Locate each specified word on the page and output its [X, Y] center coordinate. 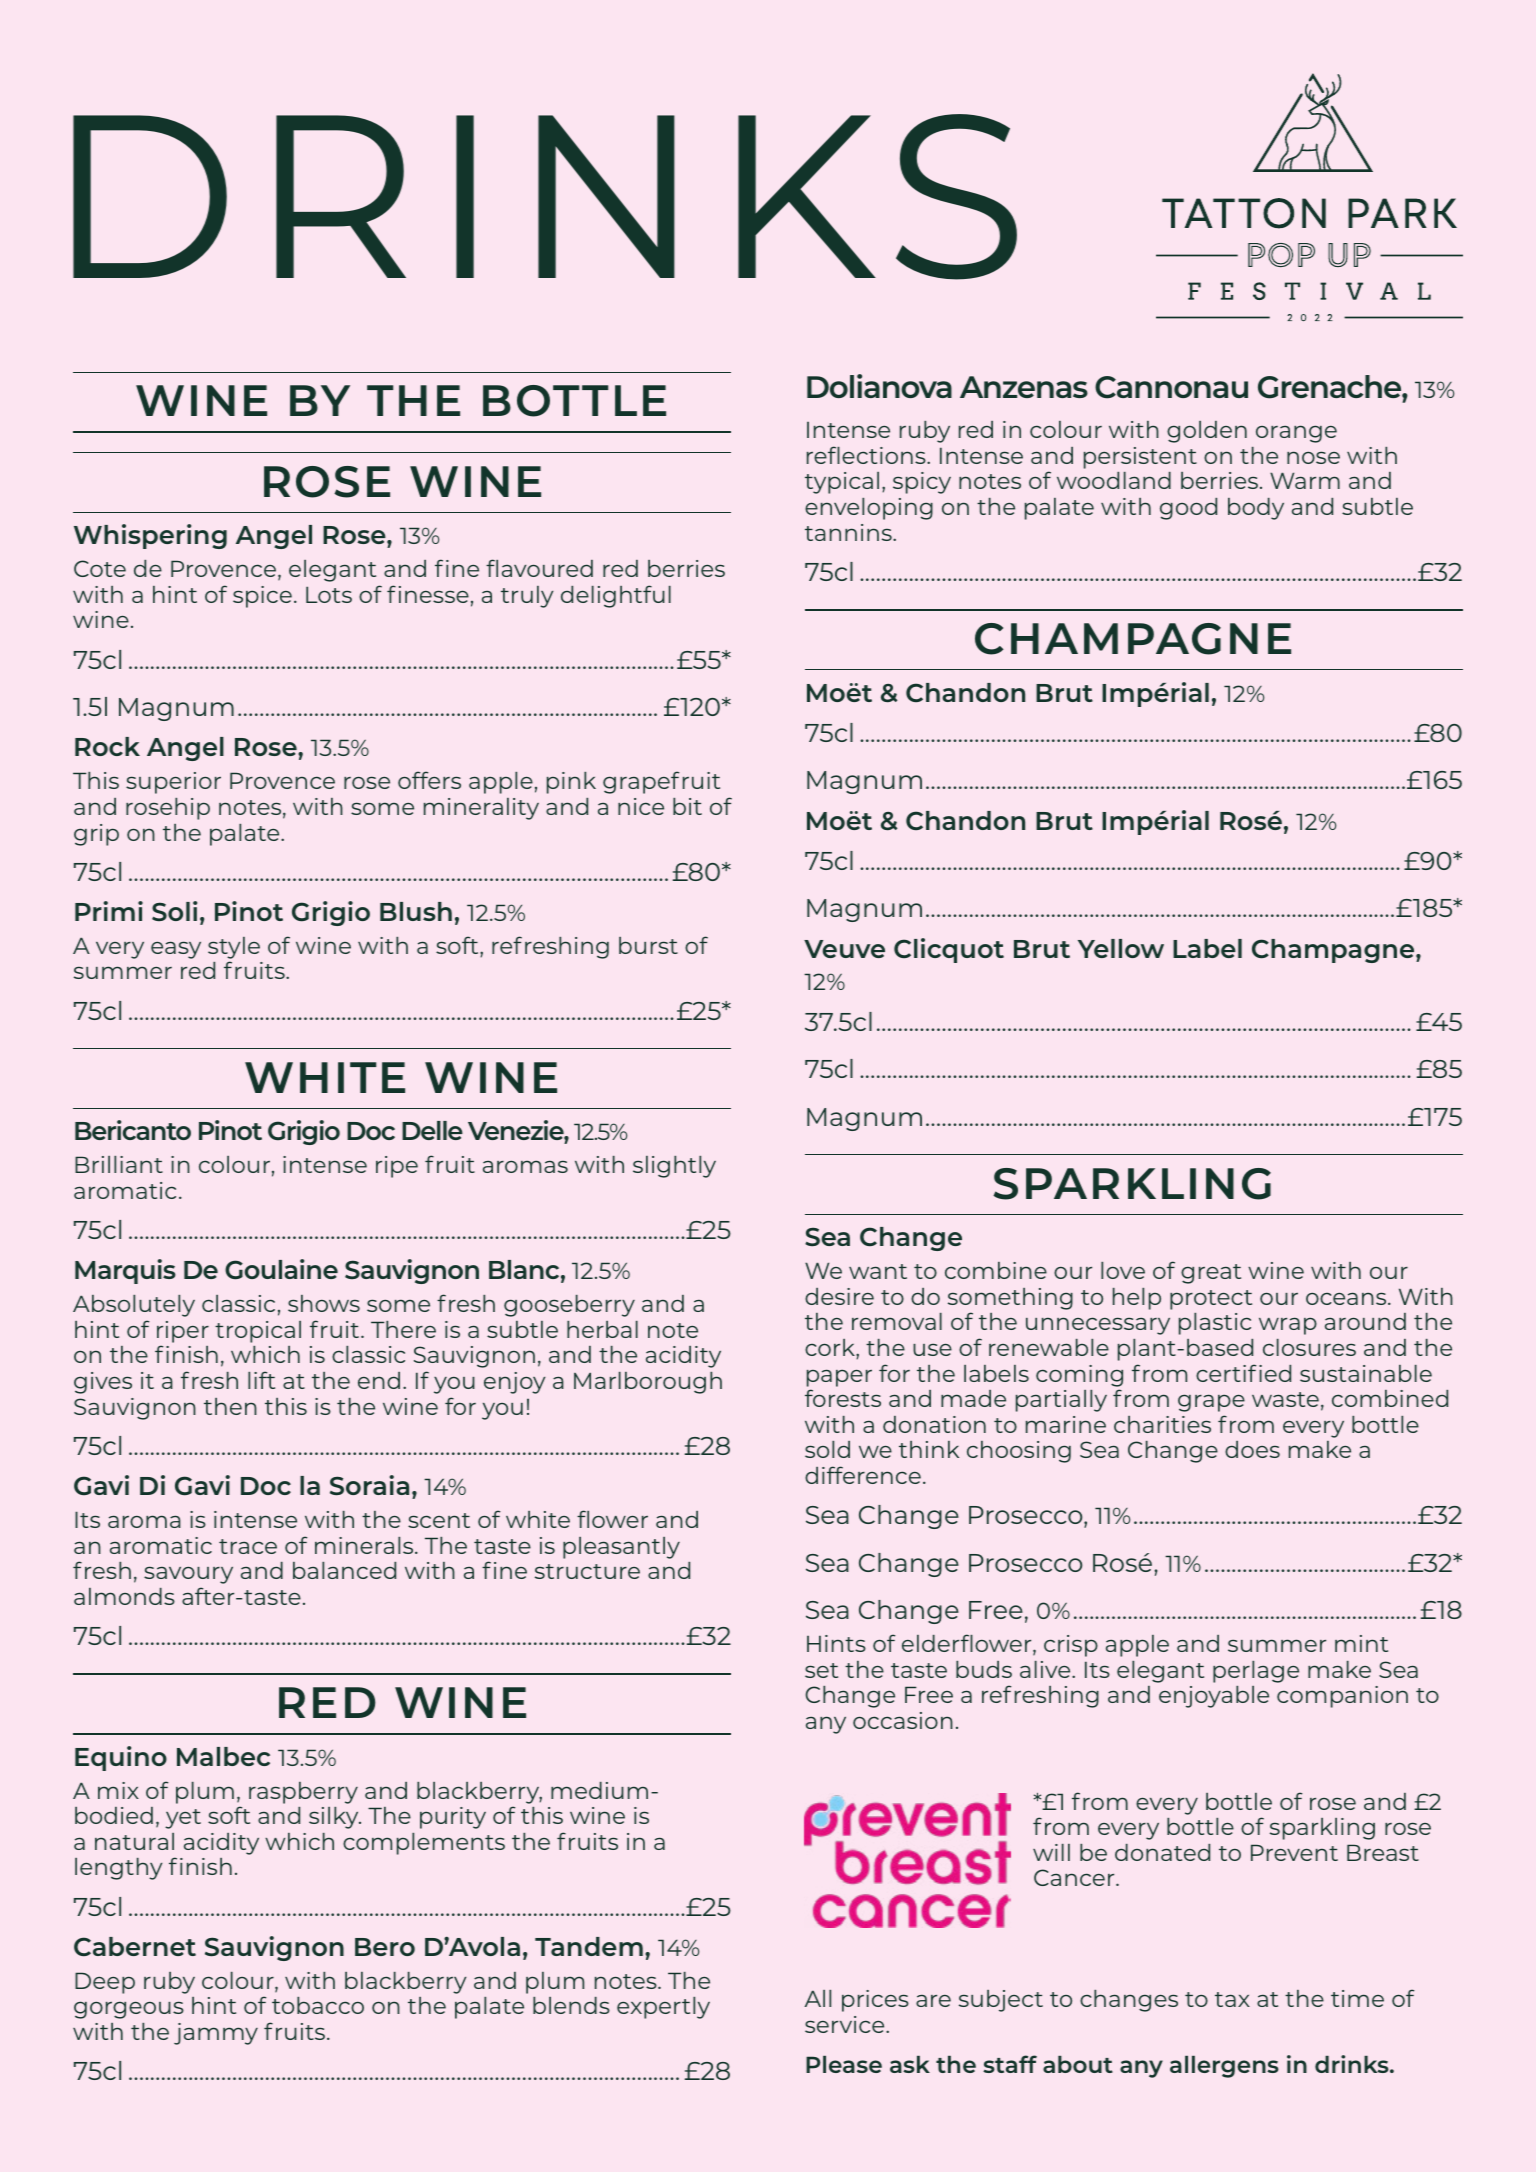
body [1256, 509]
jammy [216, 2034]
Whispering [150, 536]
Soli [174, 911]
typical [842, 483]
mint [1361, 1643]
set [821, 1670]
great [1211, 1274]
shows [324, 1303]
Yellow [1121, 948]
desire [839, 1296]
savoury [188, 1575]
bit [687, 806]
